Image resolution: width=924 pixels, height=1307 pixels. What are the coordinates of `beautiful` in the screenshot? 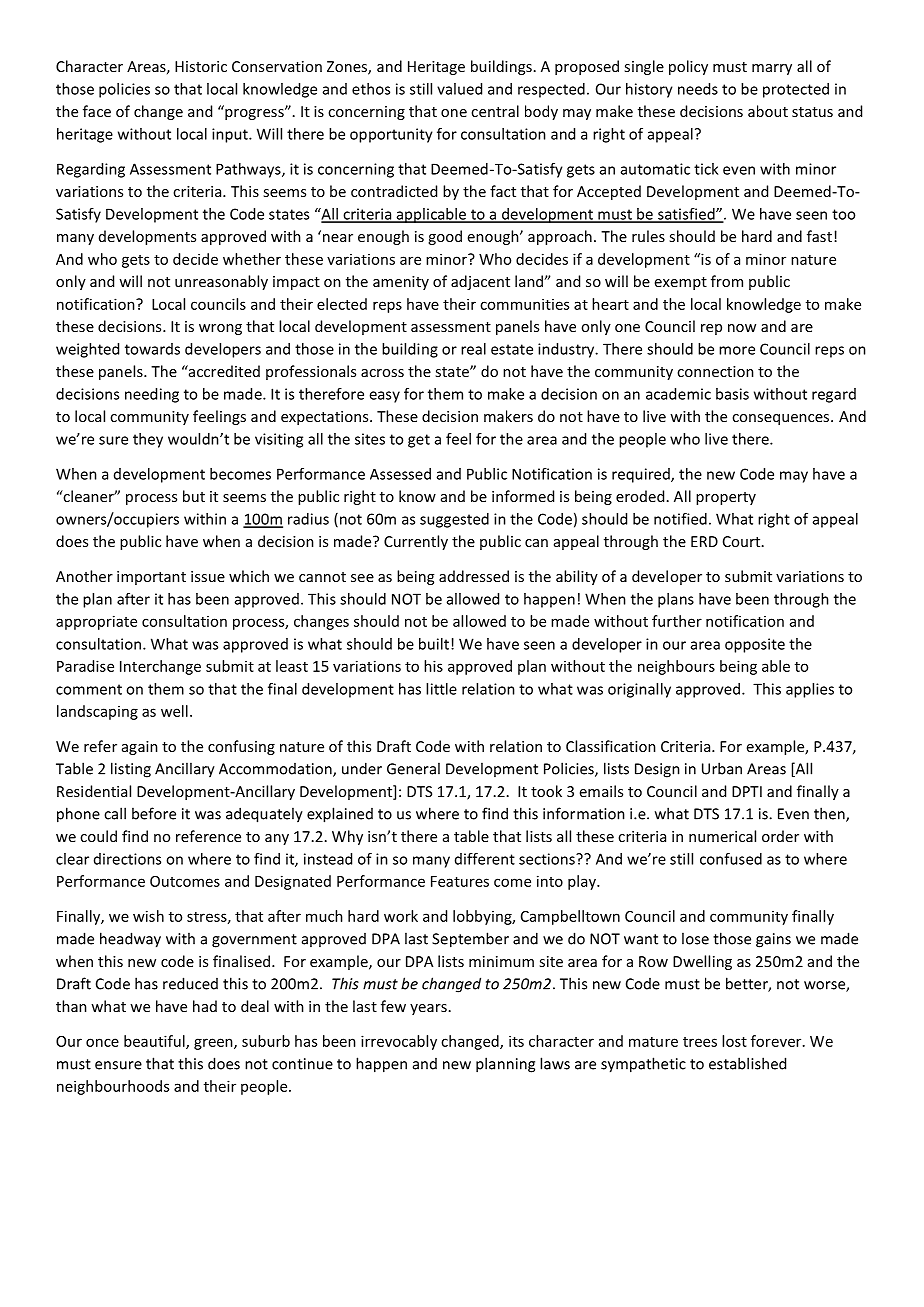 It's located at (155, 1042).
